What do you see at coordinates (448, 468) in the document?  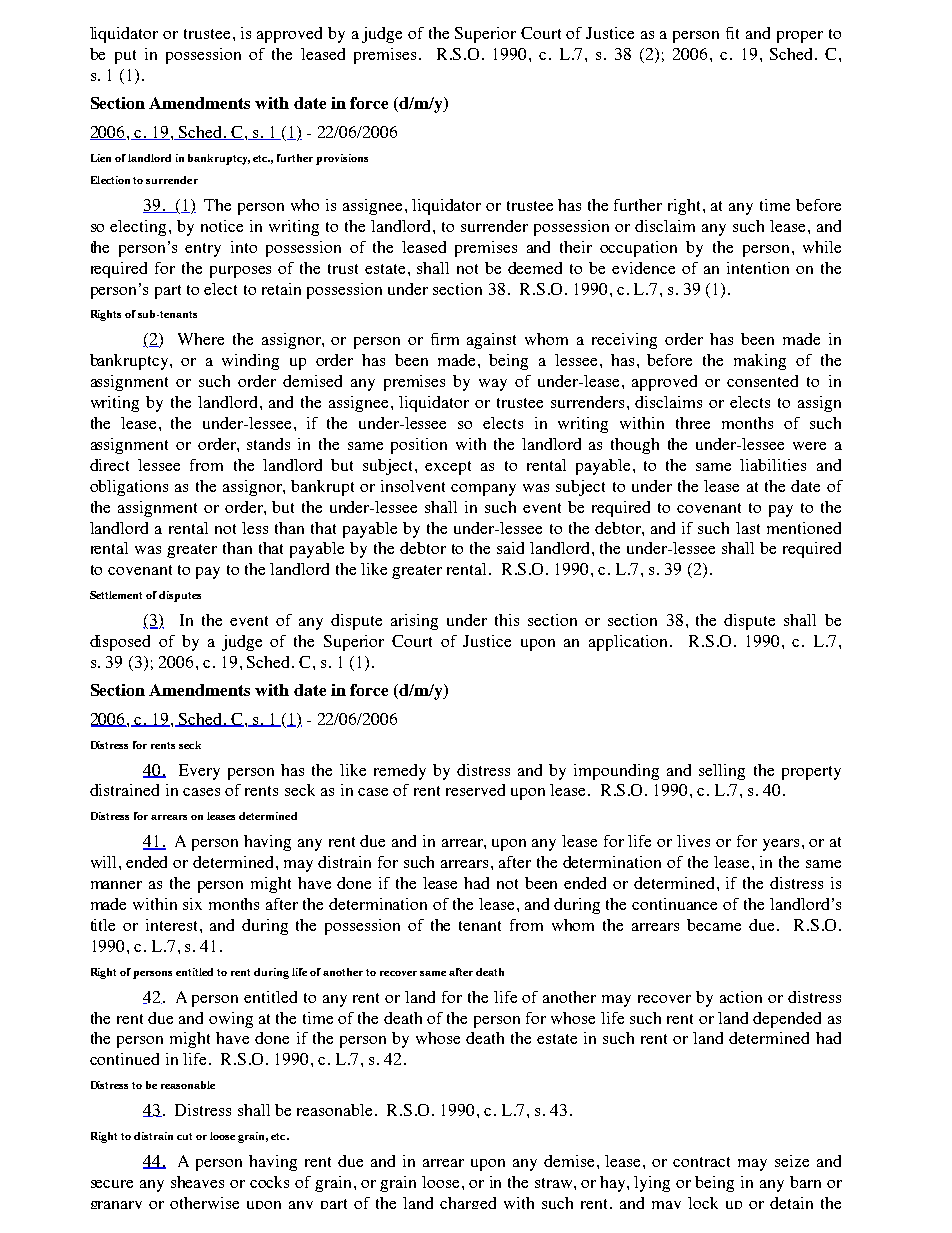 I see `except` at bounding box center [448, 468].
